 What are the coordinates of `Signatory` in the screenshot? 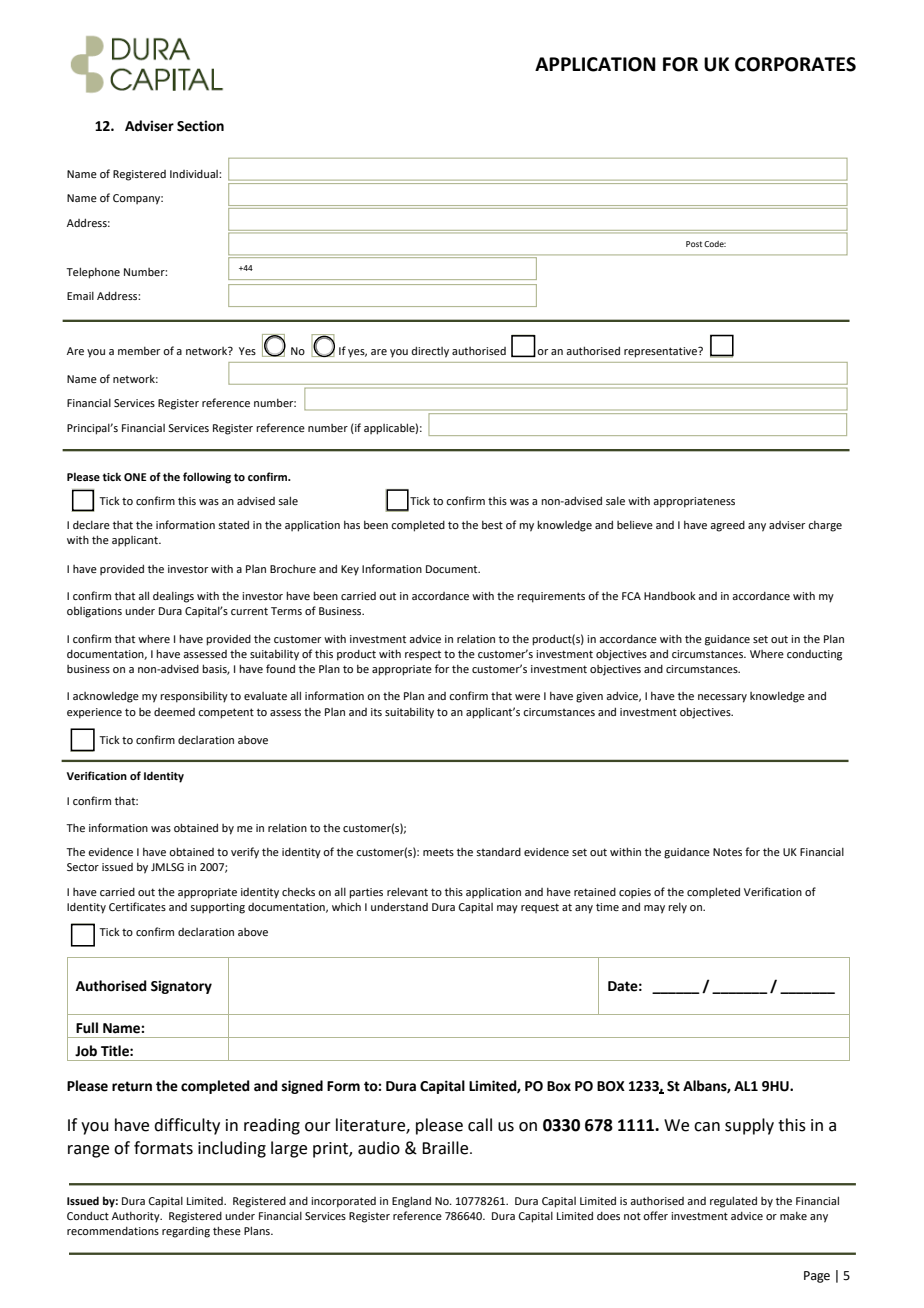 It's located at (181, 987).
